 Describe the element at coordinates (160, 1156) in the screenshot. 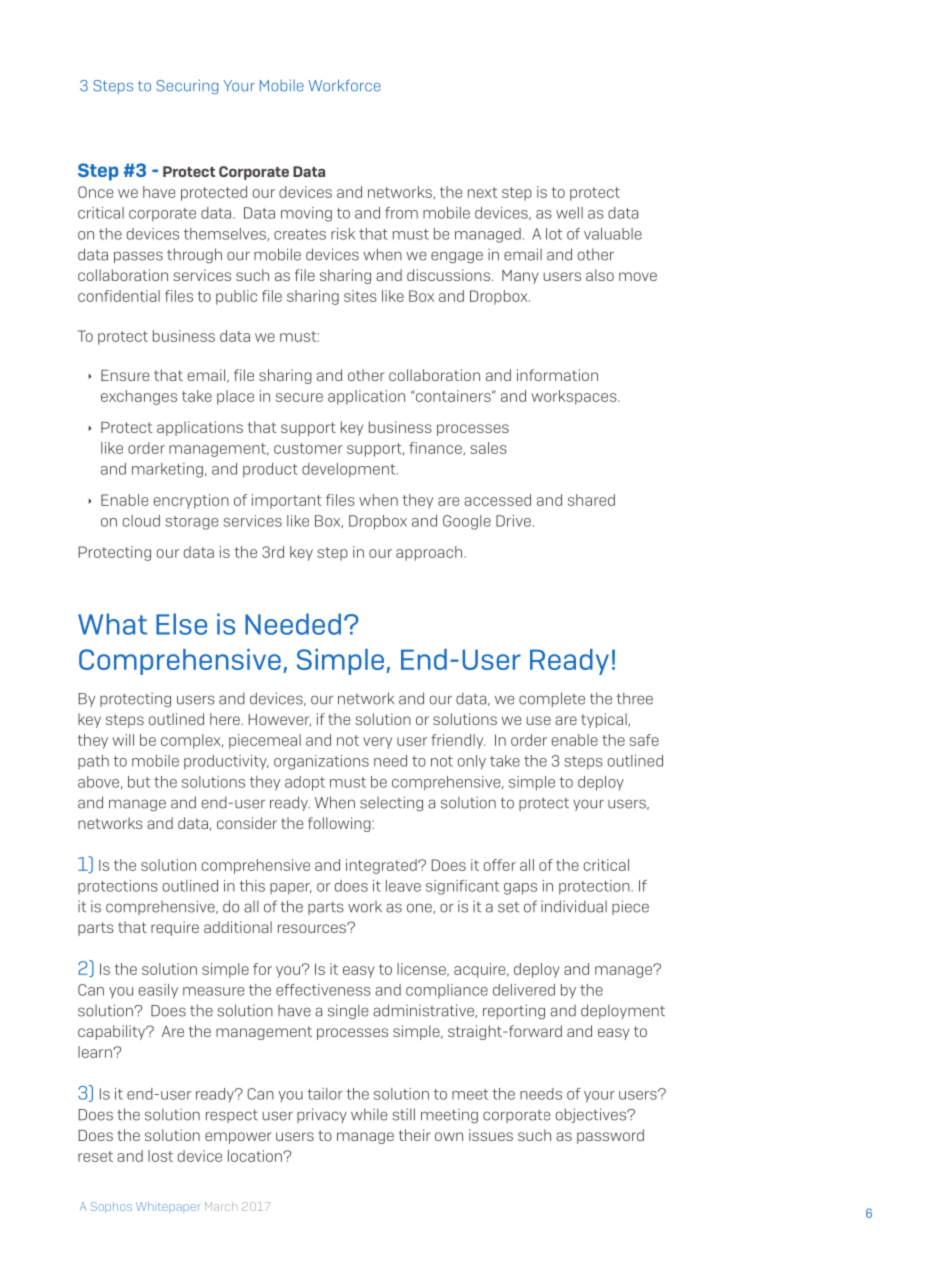

I see `lost` at that location.
